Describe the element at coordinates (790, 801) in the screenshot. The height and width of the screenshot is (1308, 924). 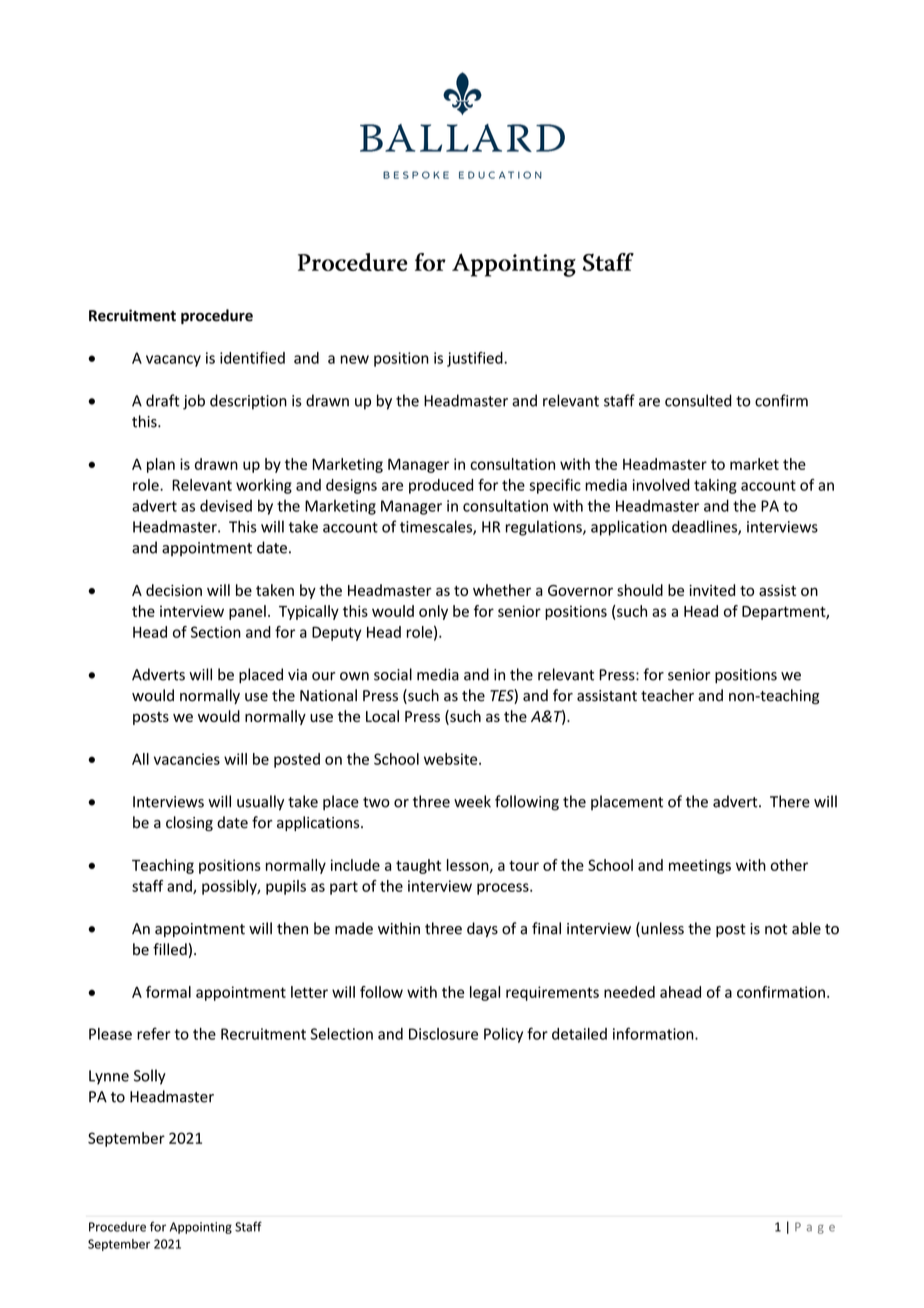
I see `There` at that location.
